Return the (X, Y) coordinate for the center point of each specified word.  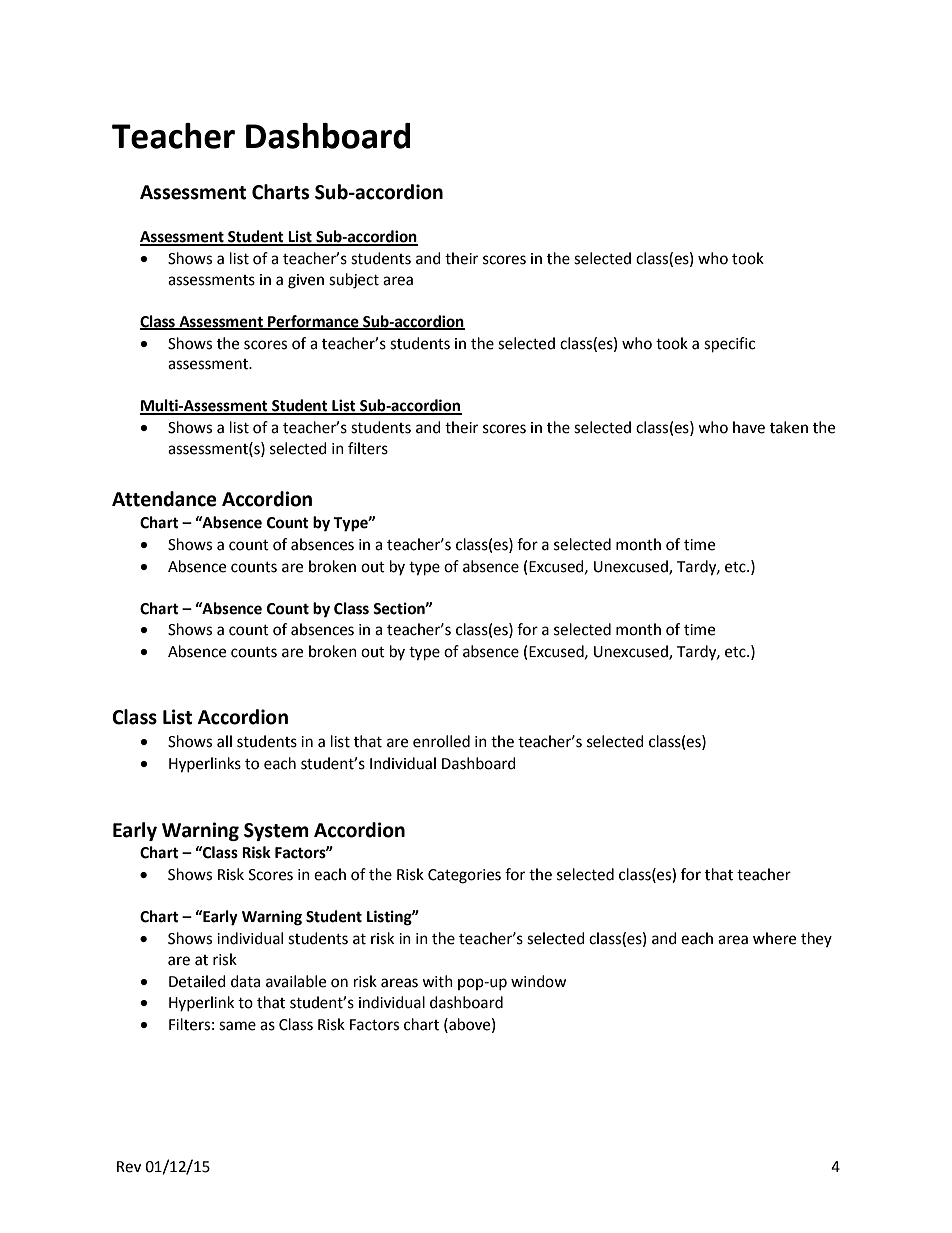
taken (789, 427)
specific (729, 345)
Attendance (164, 499)
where (774, 938)
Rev (129, 1167)
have (749, 427)
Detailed (197, 981)
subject (354, 281)
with (437, 981)
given (306, 281)
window (539, 981)
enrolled (441, 741)
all (224, 741)
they (816, 939)
